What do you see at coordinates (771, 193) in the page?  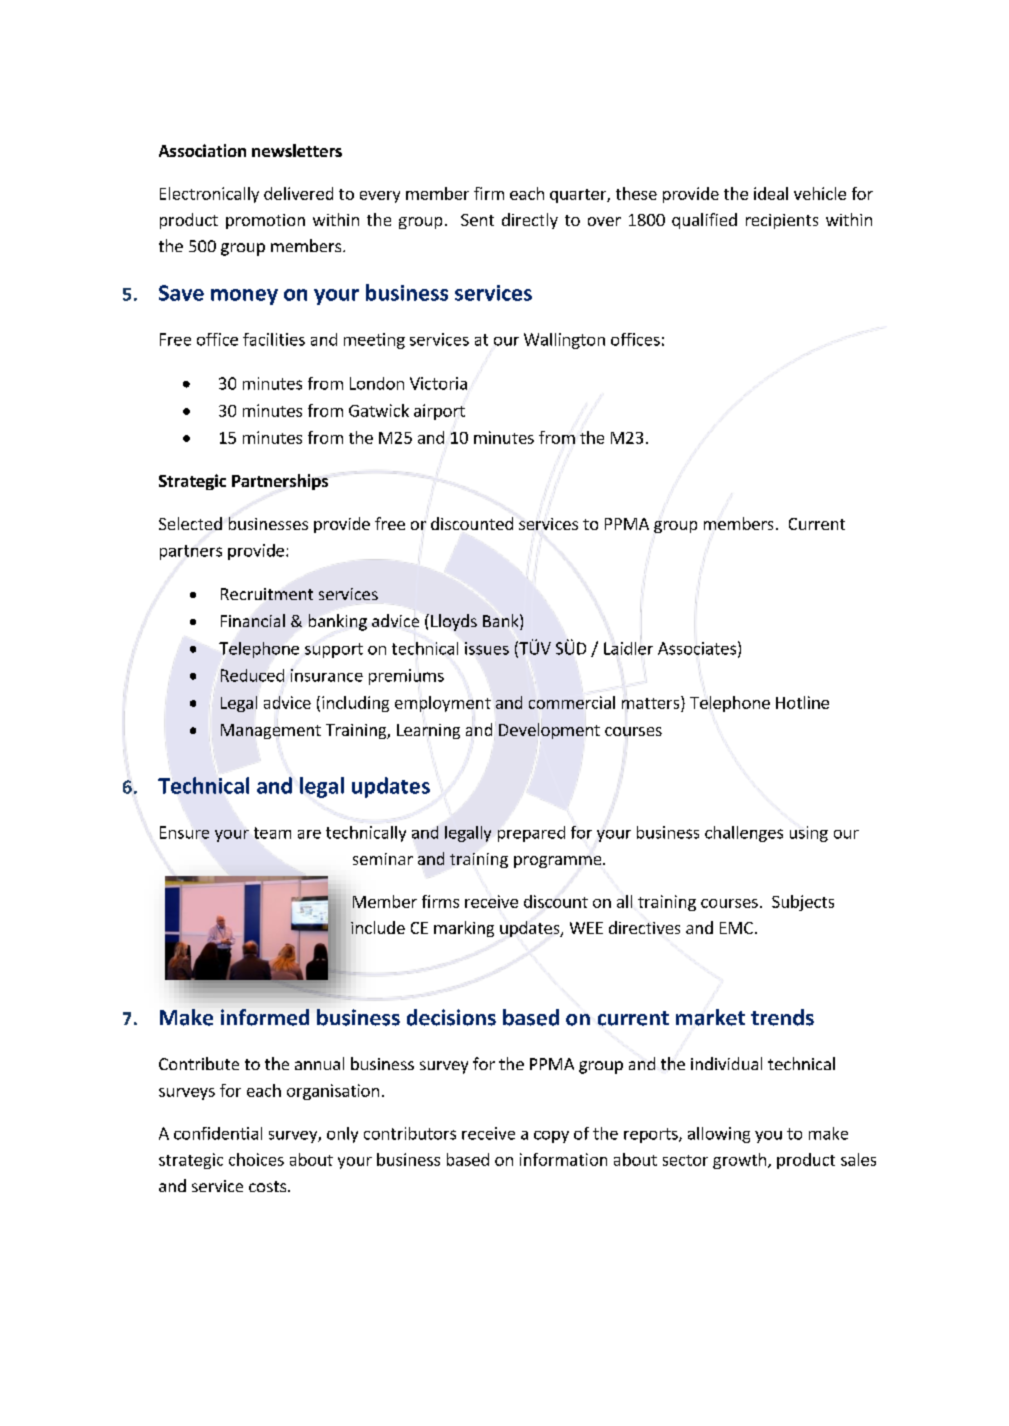 I see `ideal` at bounding box center [771, 193].
